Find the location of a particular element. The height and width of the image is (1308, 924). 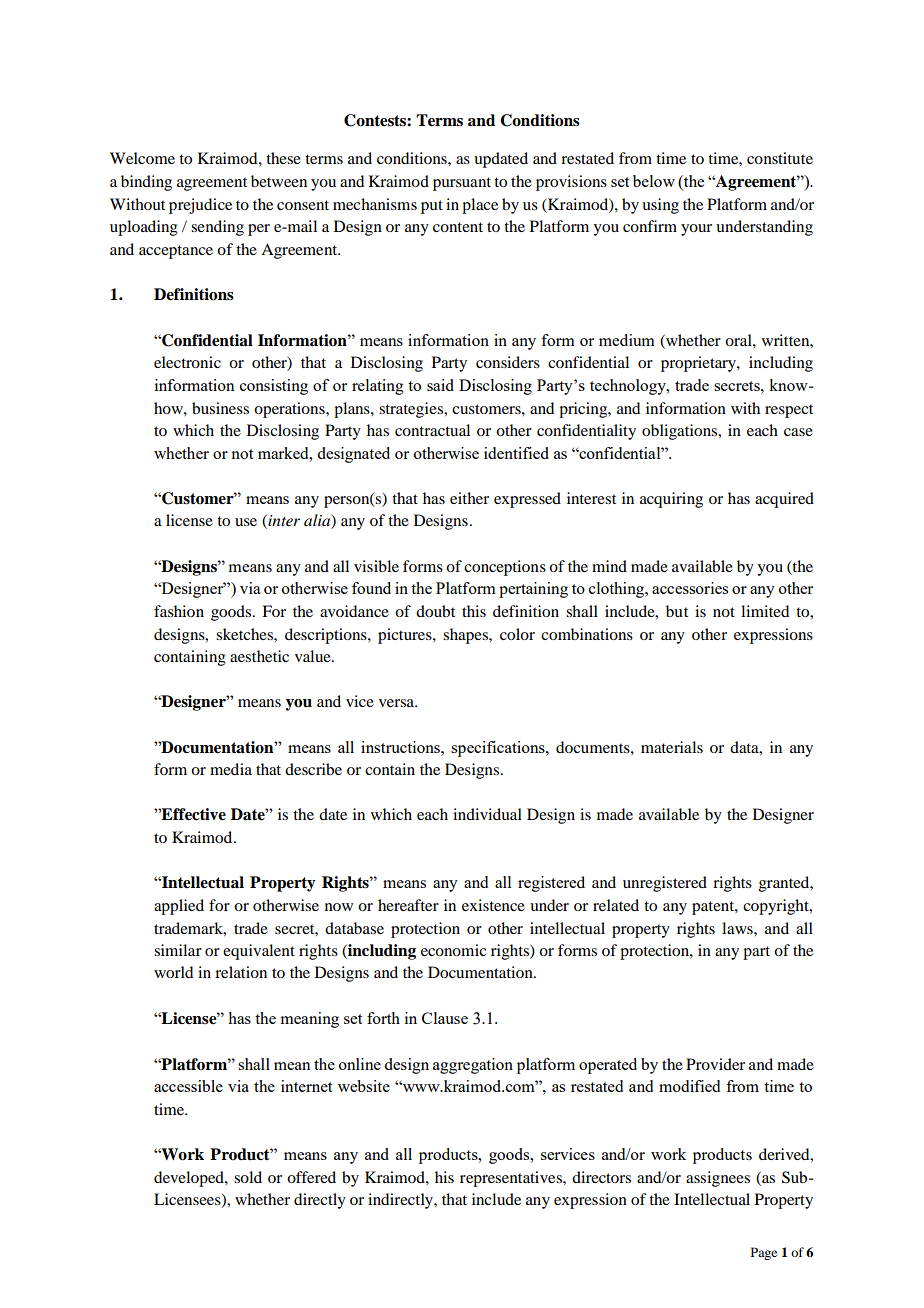

your is located at coordinates (696, 230).
